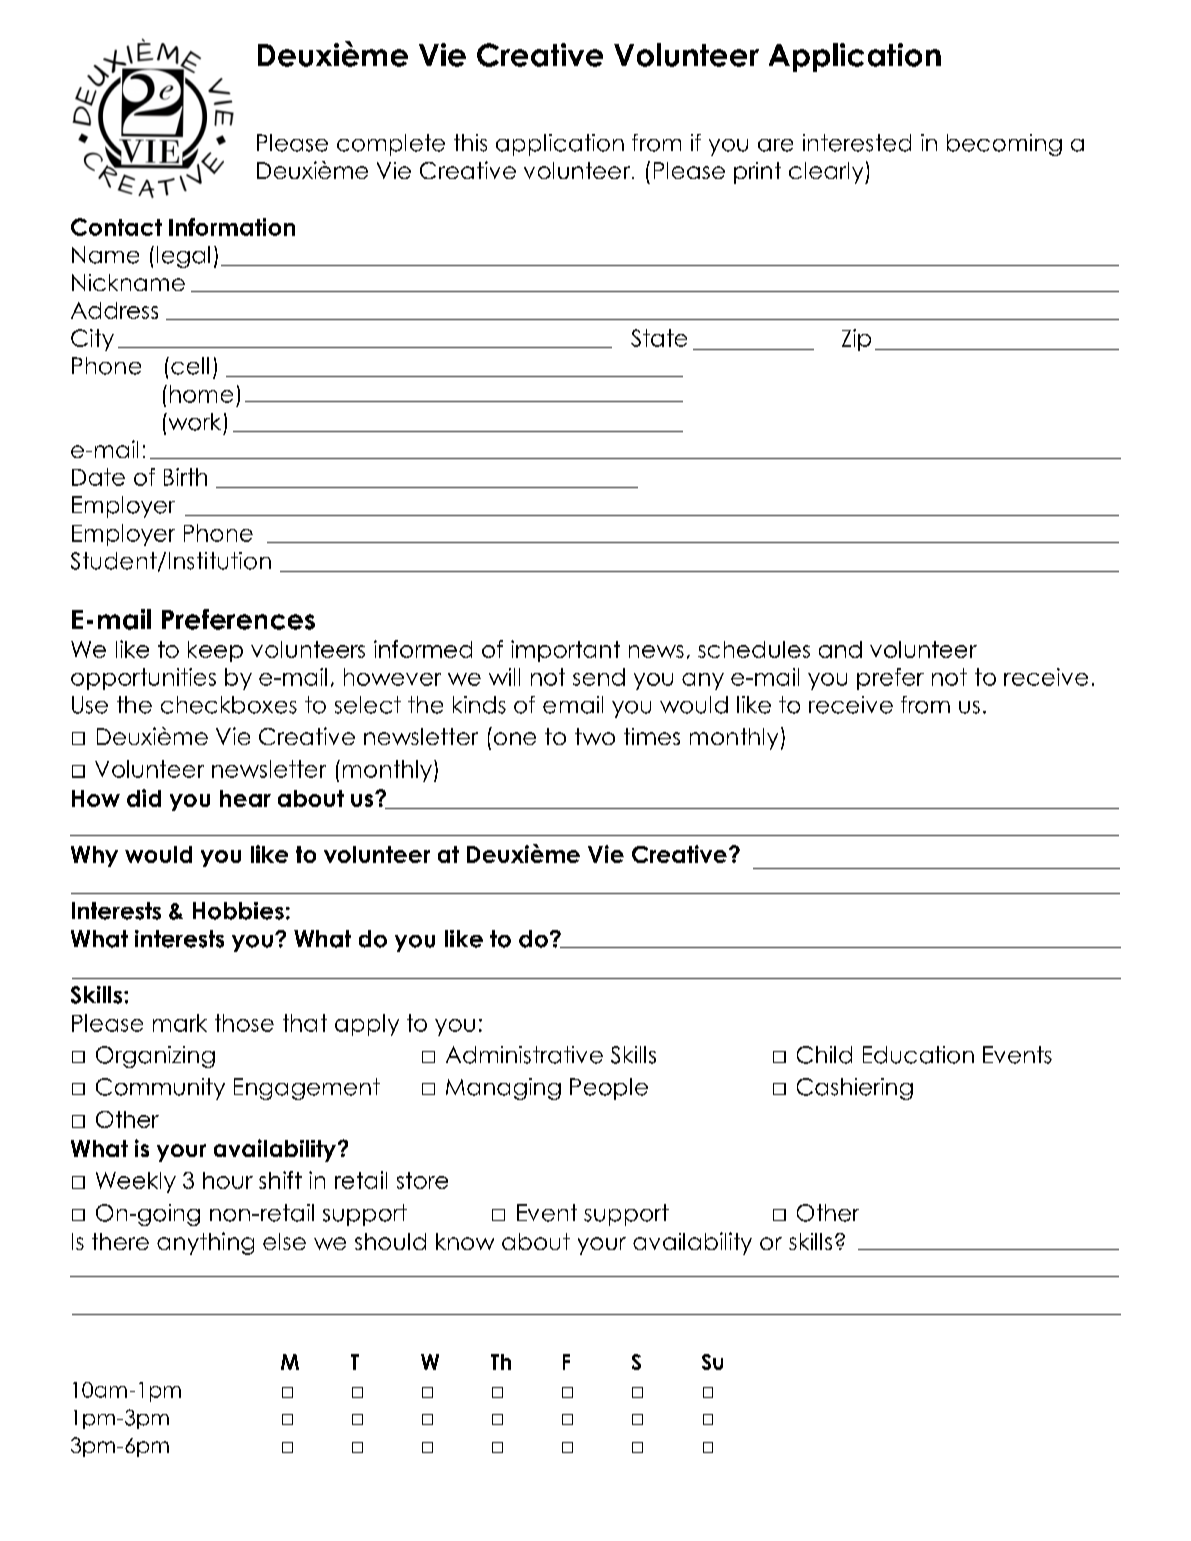 The image size is (1191, 1541). I want to click on Child, so click(824, 1055).
